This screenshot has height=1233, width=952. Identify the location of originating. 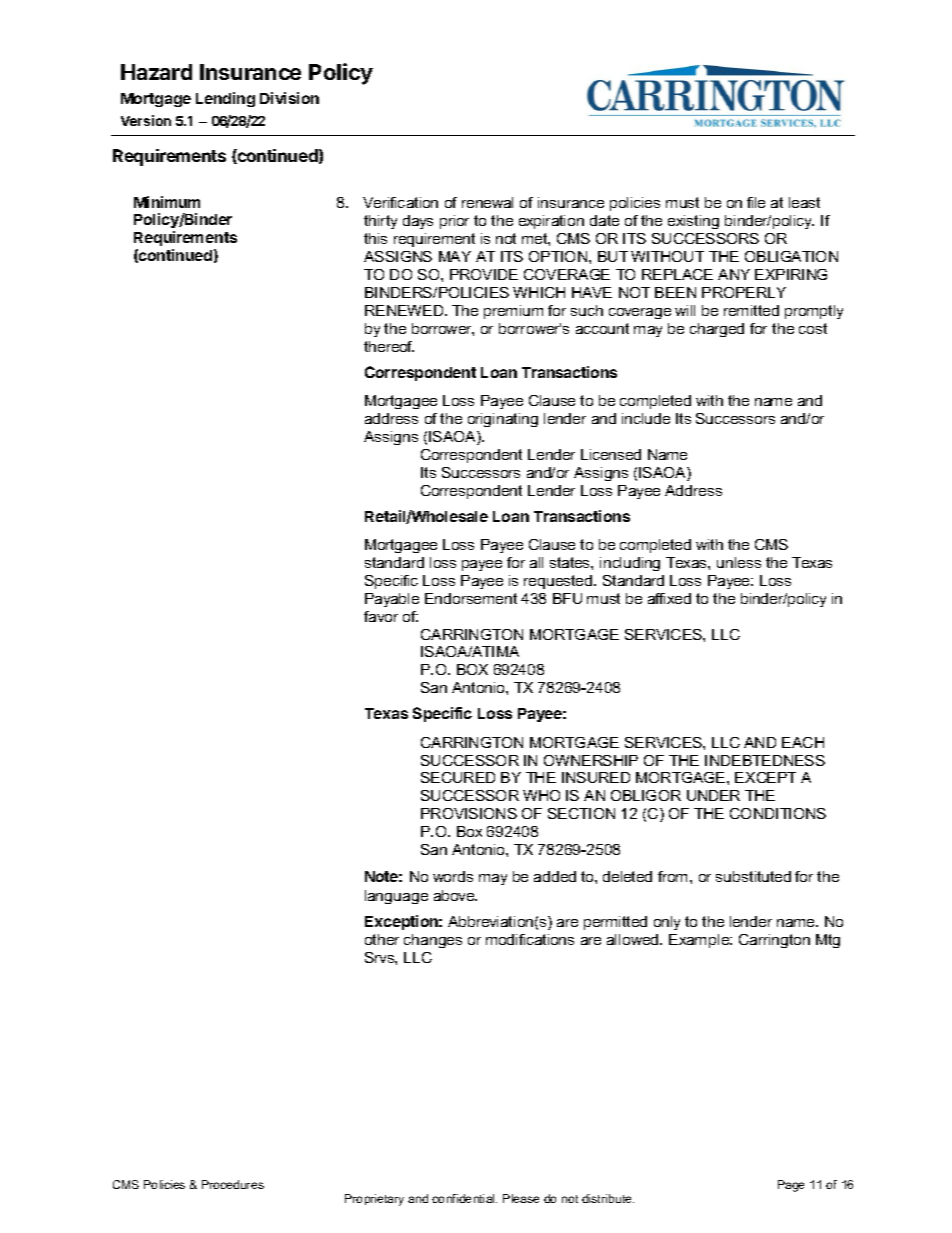
(503, 420).
